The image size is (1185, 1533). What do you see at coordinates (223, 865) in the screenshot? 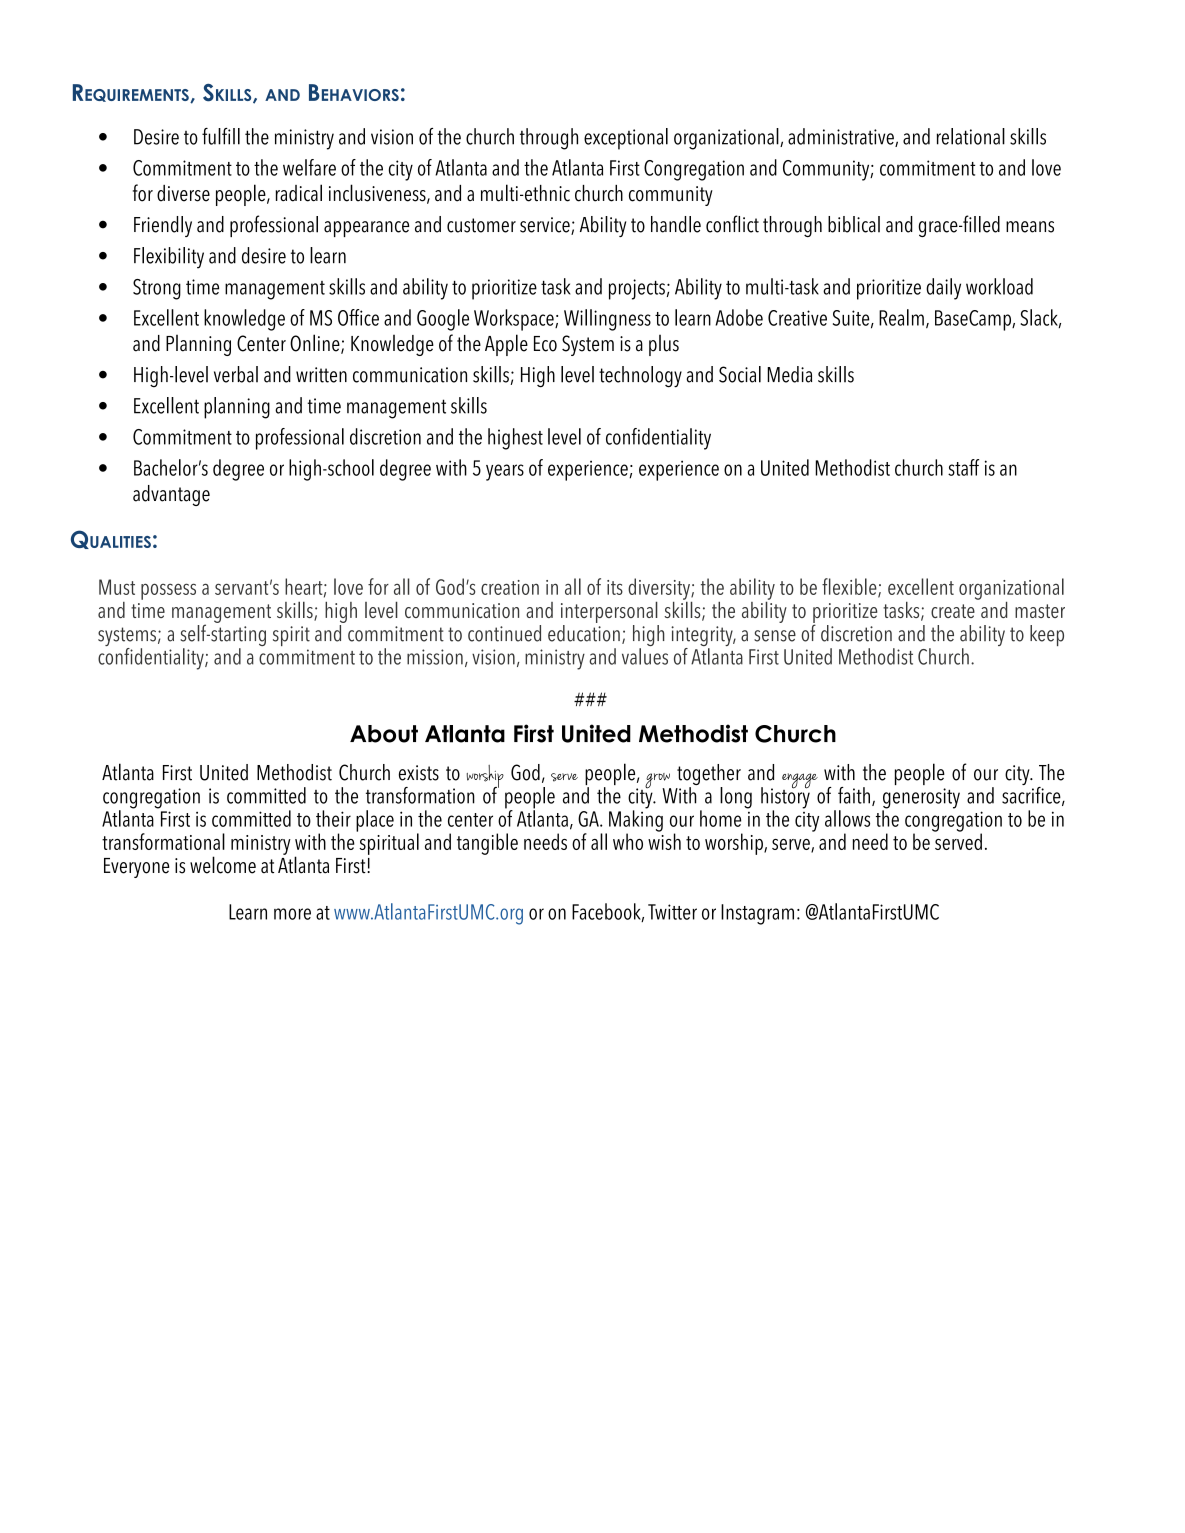
I see `welcome` at bounding box center [223, 865].
